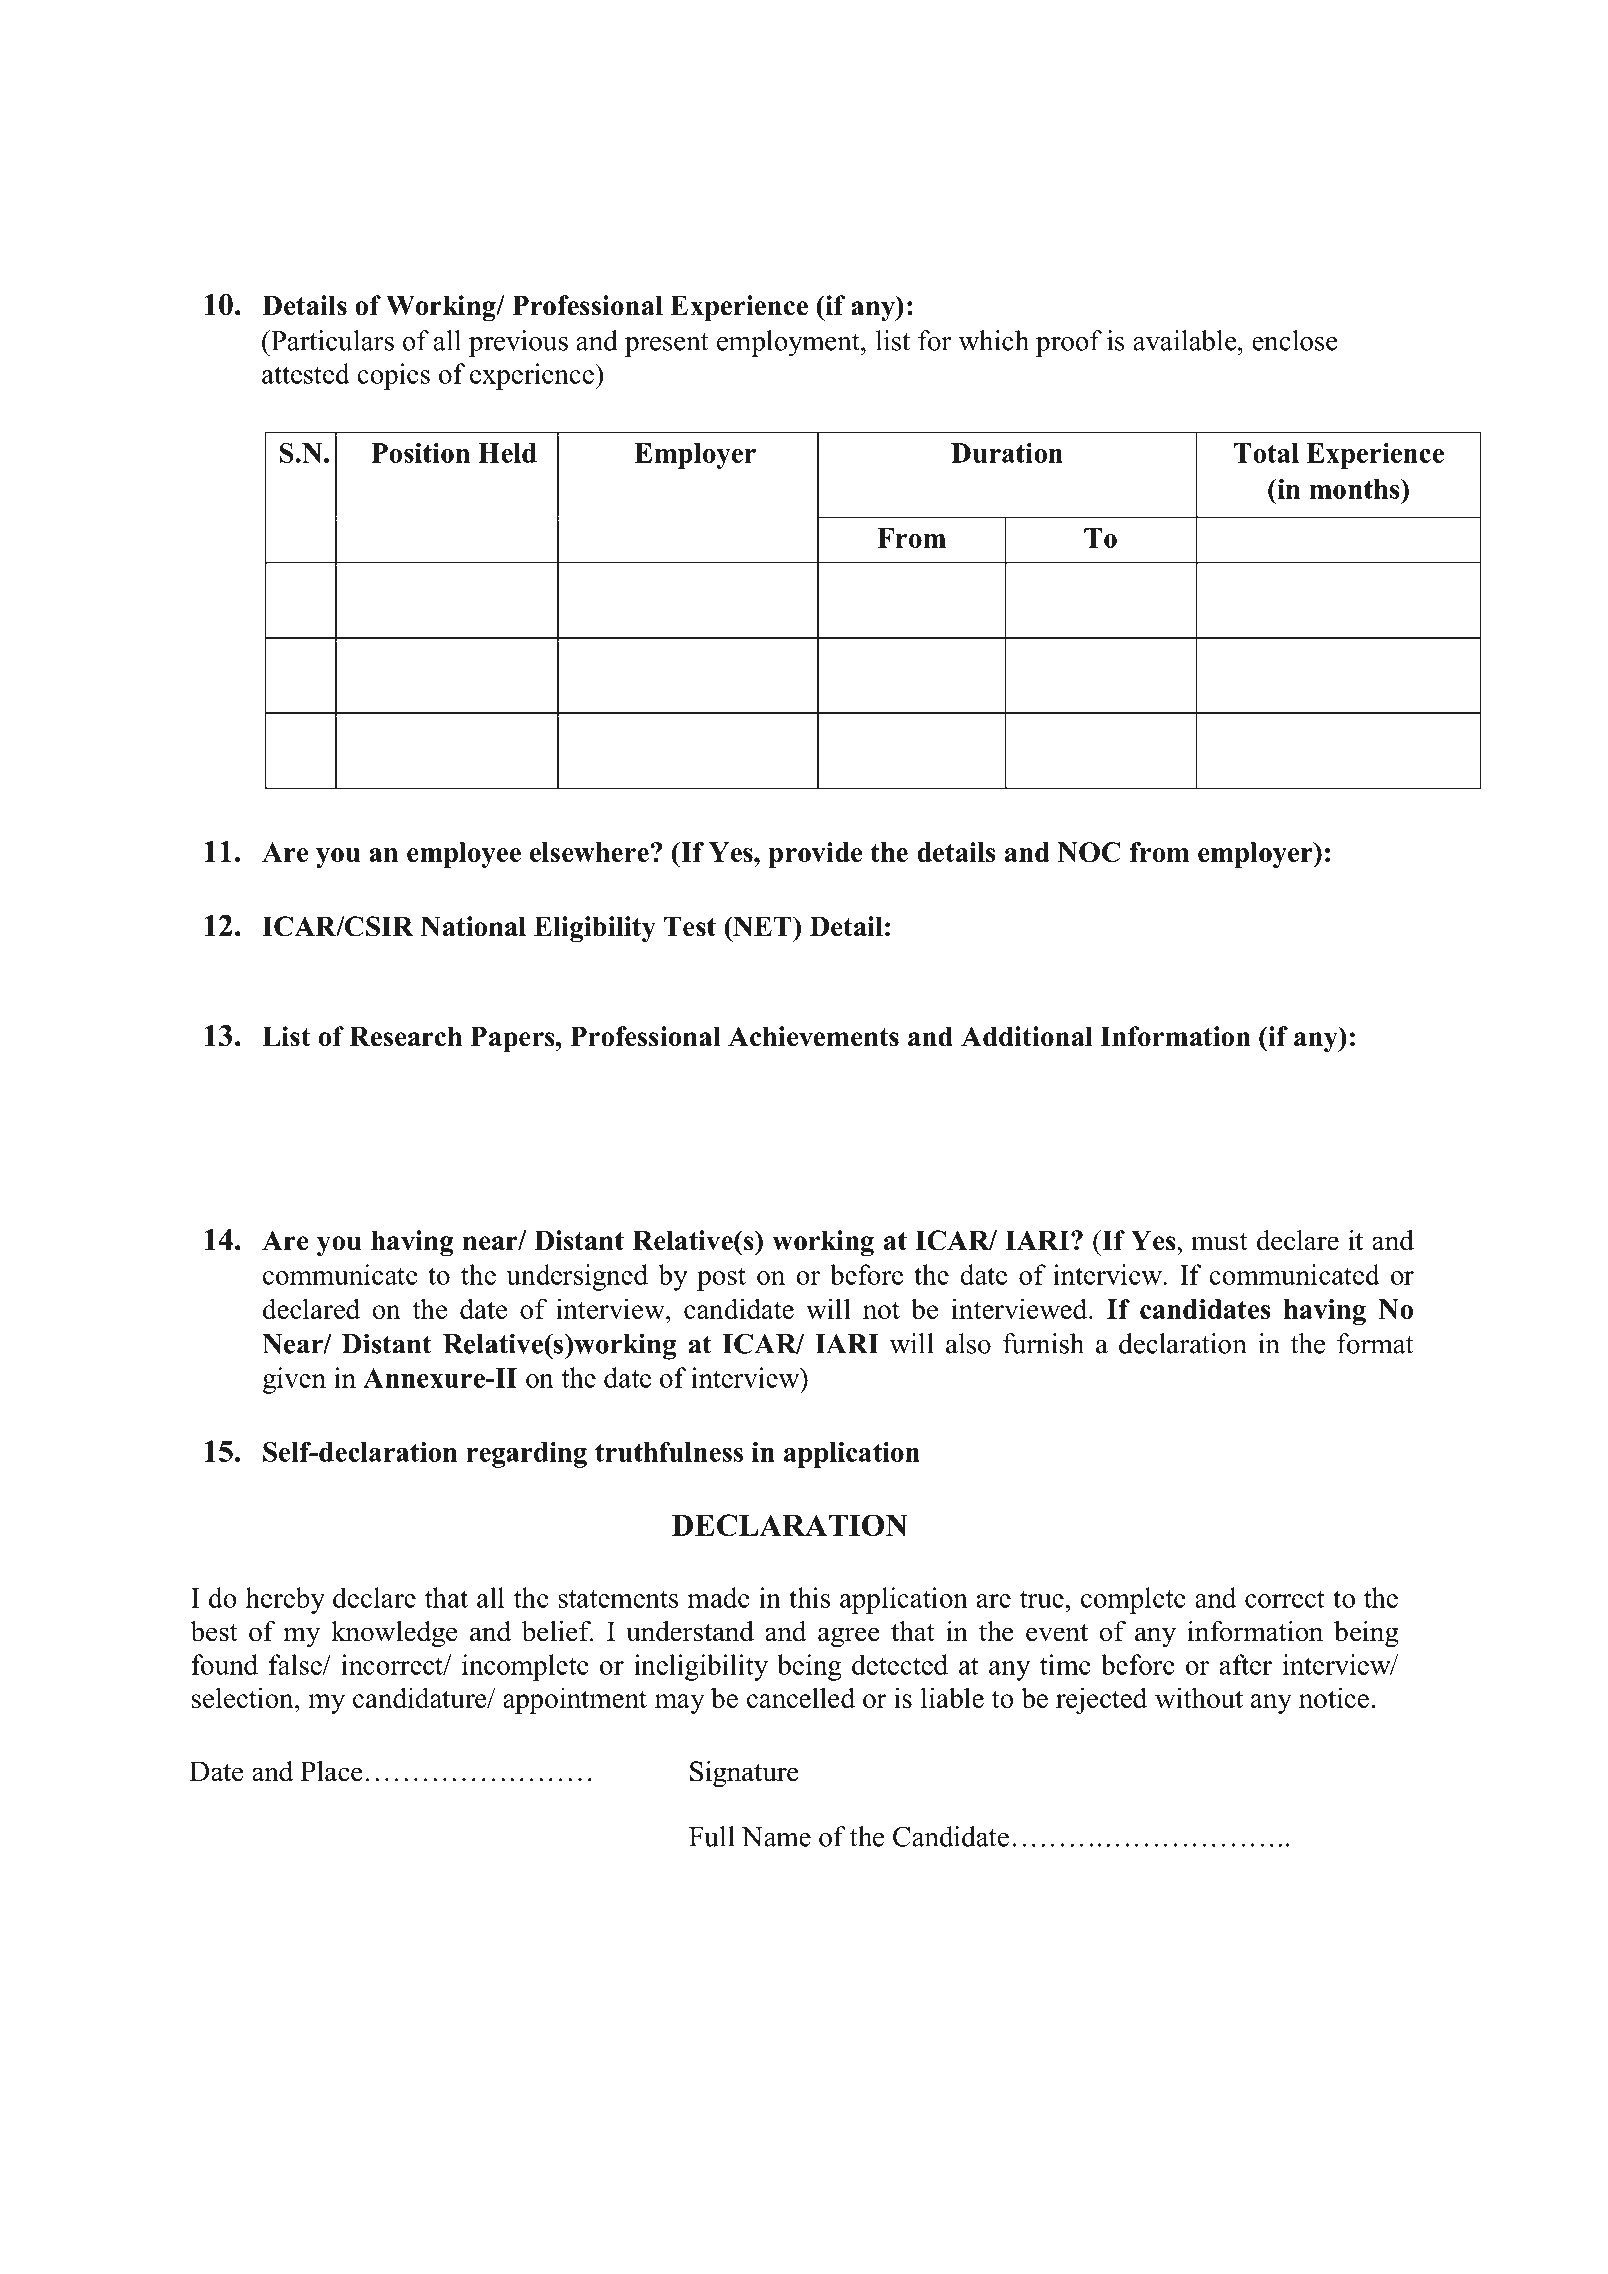  Describe the element at coordinates (815, 855) in the page. I see `provide` at that location.
